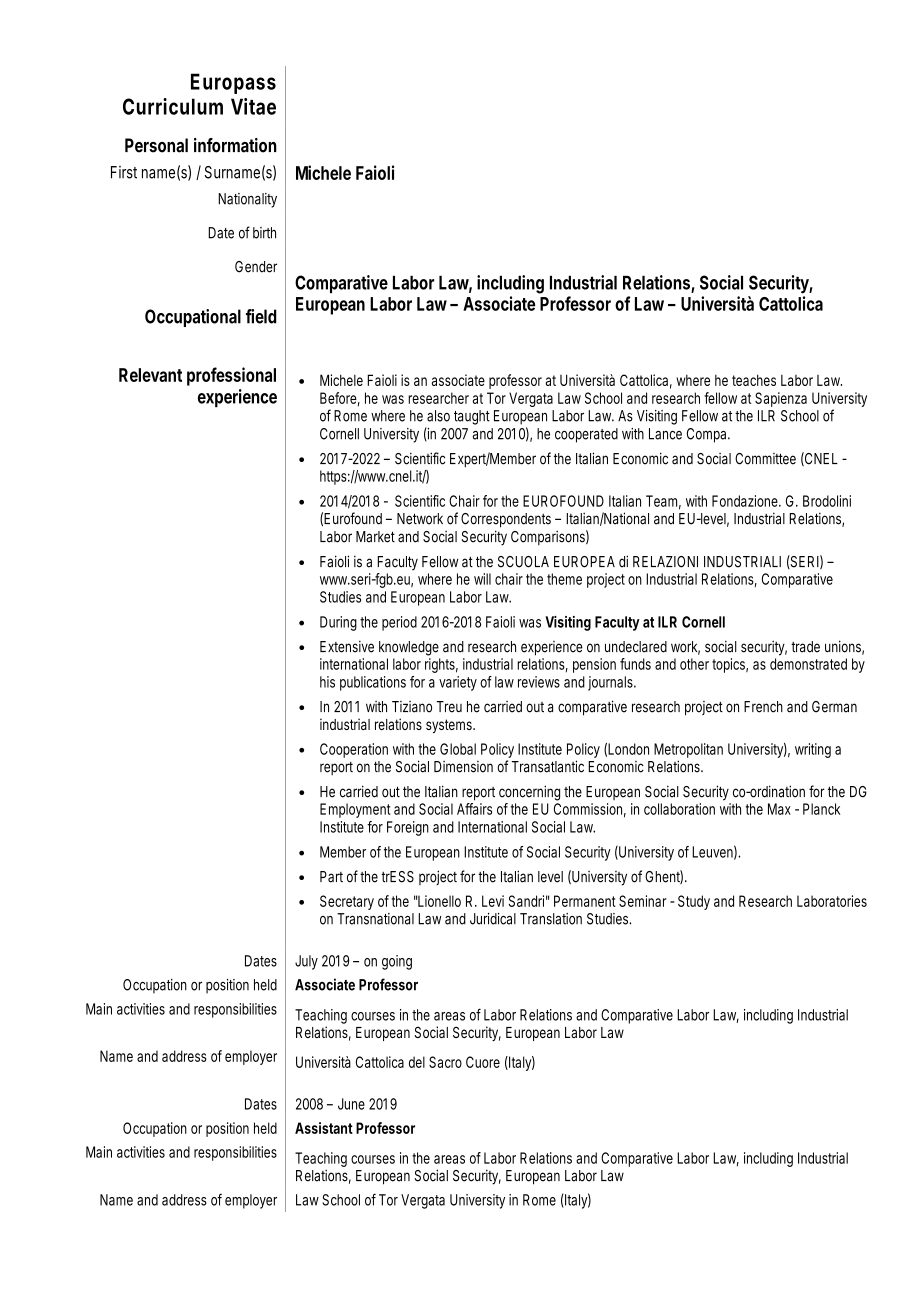 This document has height=1308, width=924. What do you see at coordinates (754, 380) in the document?
I see `teaches` at bounding box center [754, 380].
